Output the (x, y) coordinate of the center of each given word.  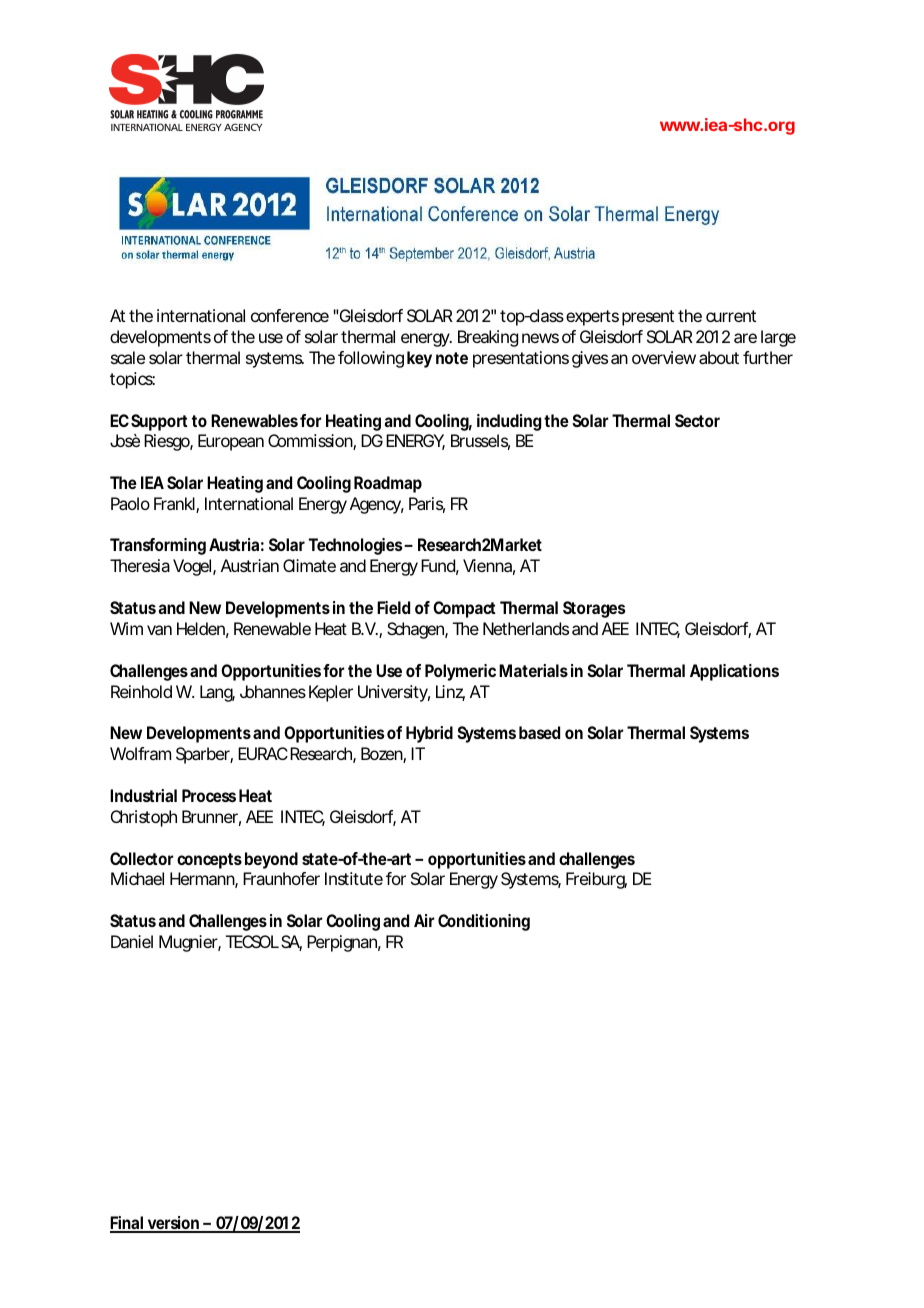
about (719, 357)
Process (209, 795)
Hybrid (429, 734)
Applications (734, 672)
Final (127, 1224)
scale (128, 357)
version (173, 1224)
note (452, 358)
